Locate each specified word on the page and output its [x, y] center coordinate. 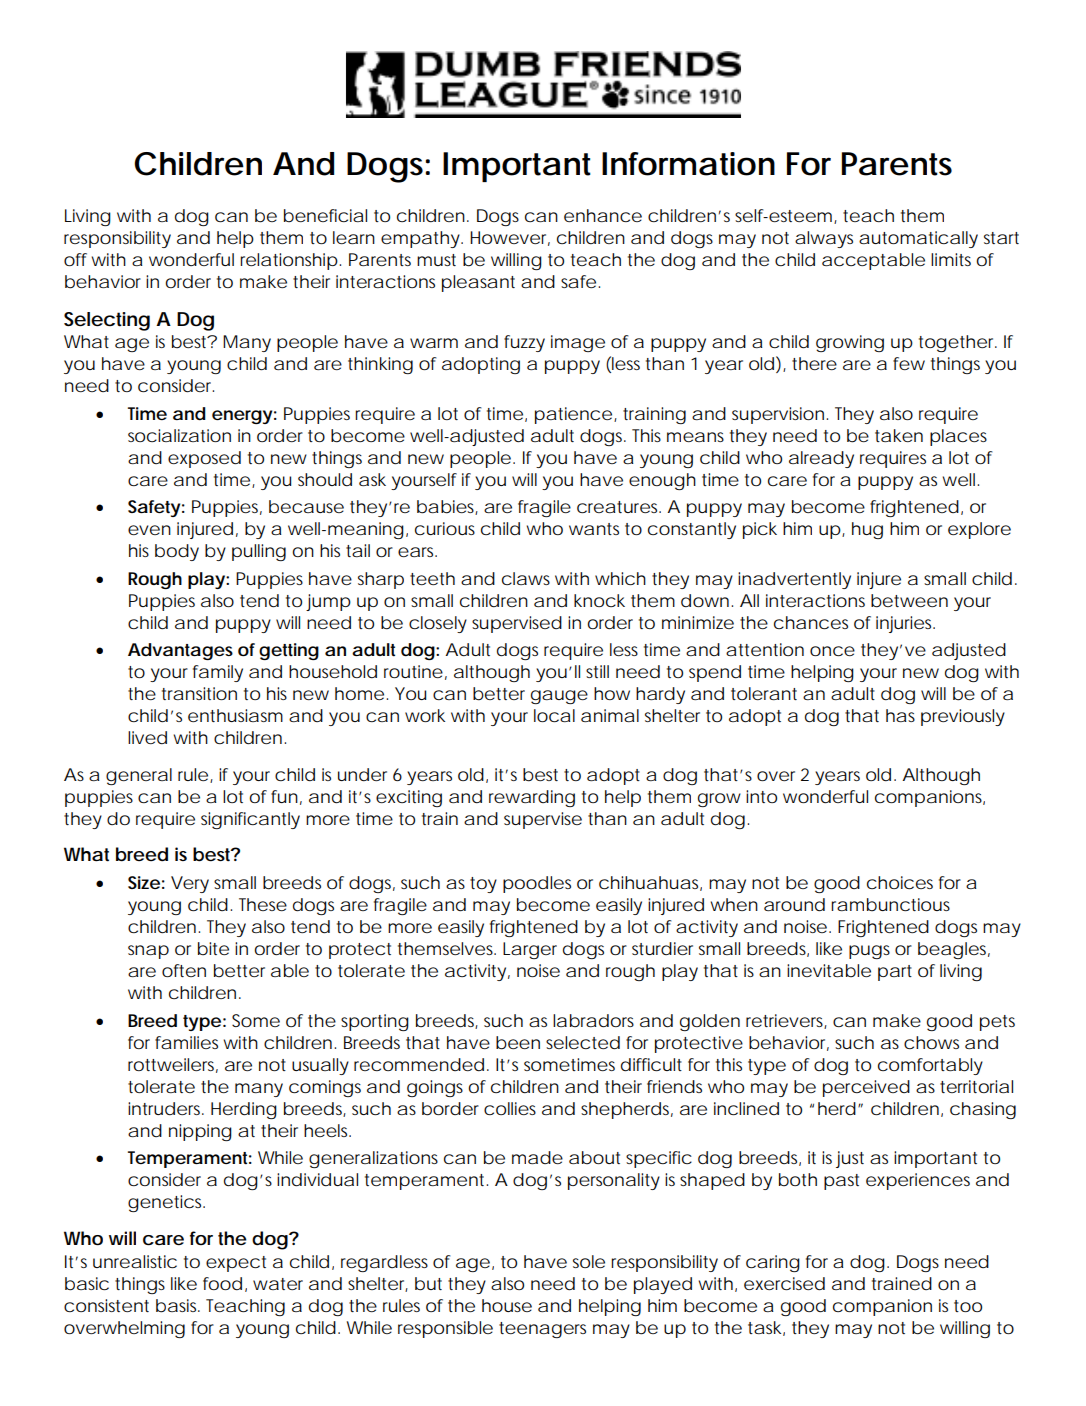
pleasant [478, 283]
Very [190, 884]
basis [177, 1306]
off [75, 259]
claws [526, 578]
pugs [869, 952]
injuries [905, 624]
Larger [530, 950]
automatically [918, 239]
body [177, 552]
